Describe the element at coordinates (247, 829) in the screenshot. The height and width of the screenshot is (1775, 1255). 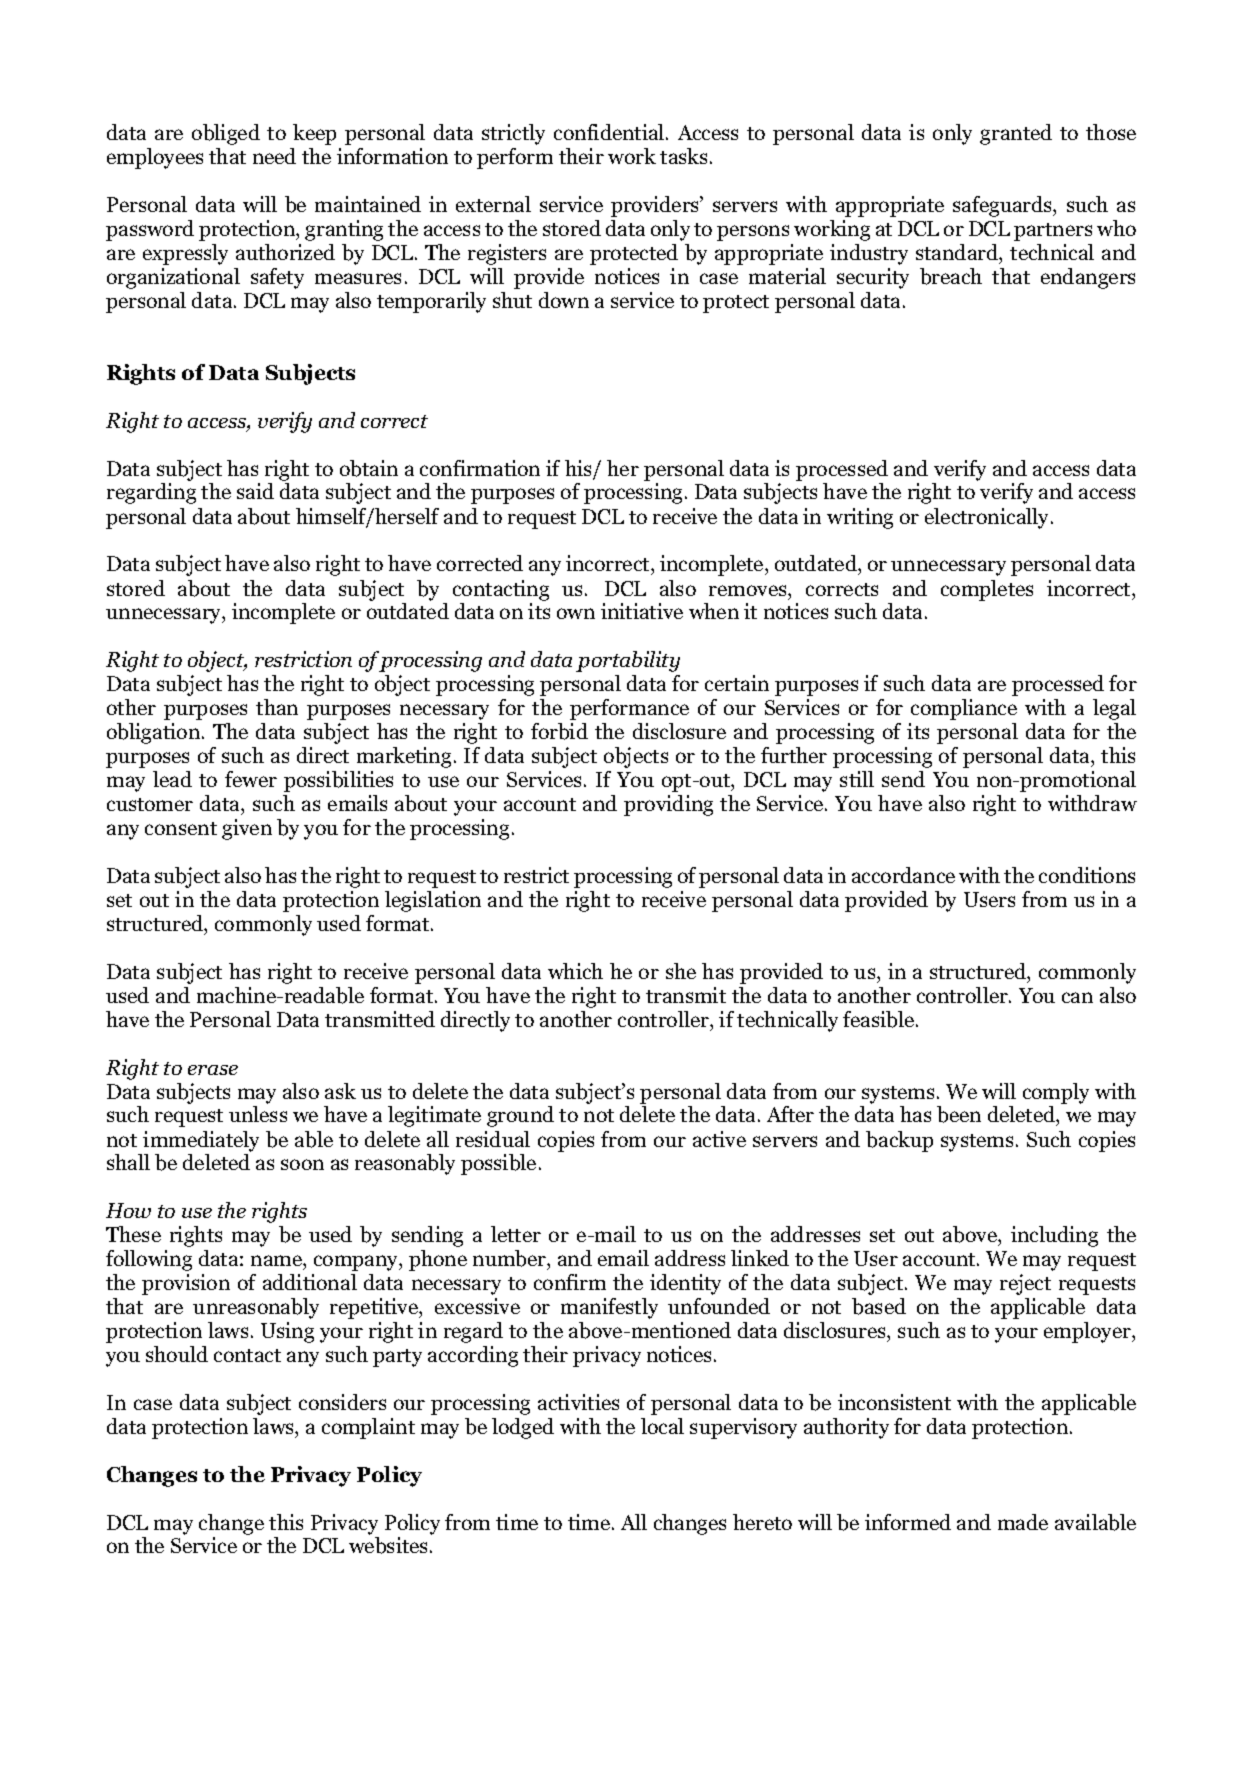
I see `given` at that location.
